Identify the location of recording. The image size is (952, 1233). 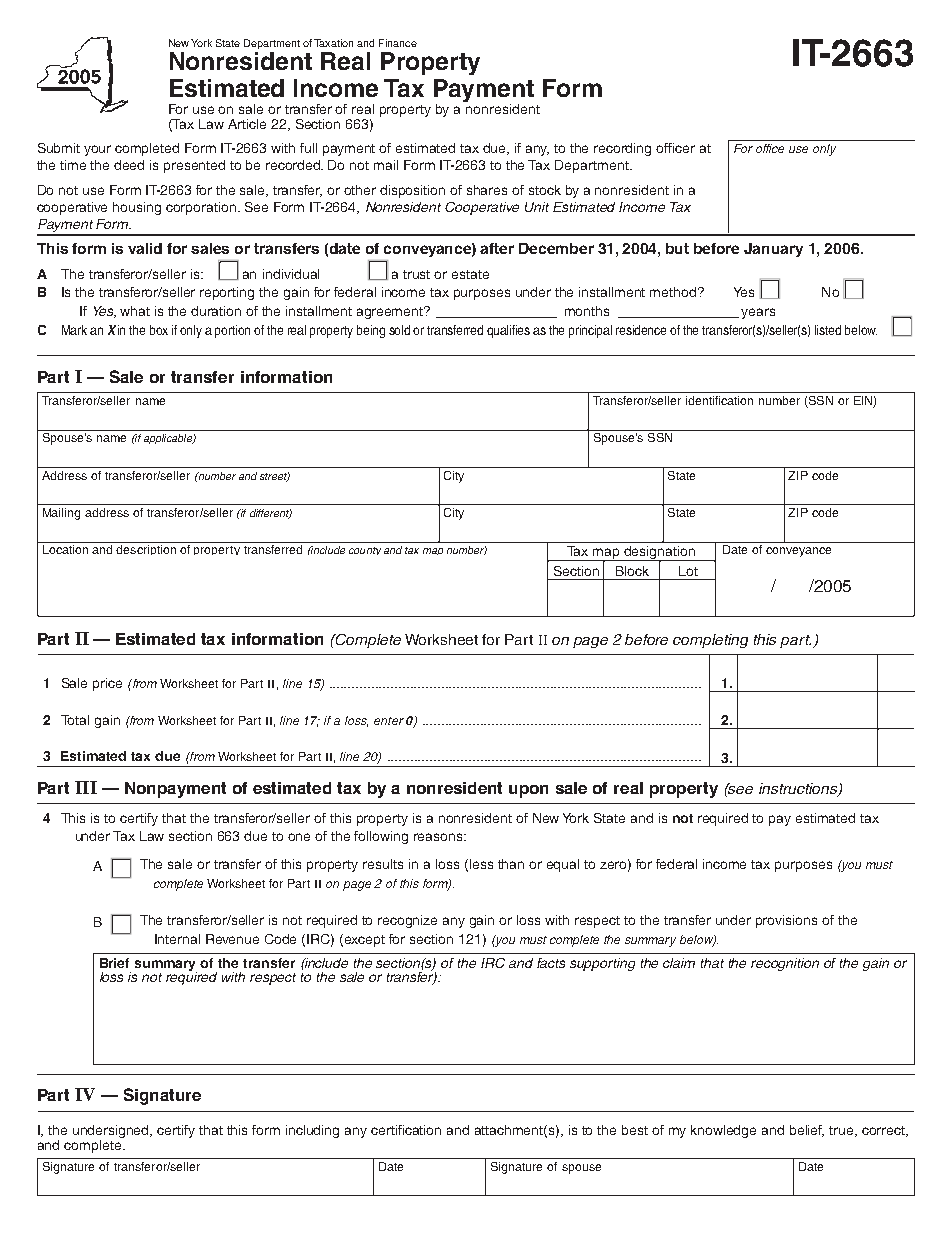
(622, 149).
